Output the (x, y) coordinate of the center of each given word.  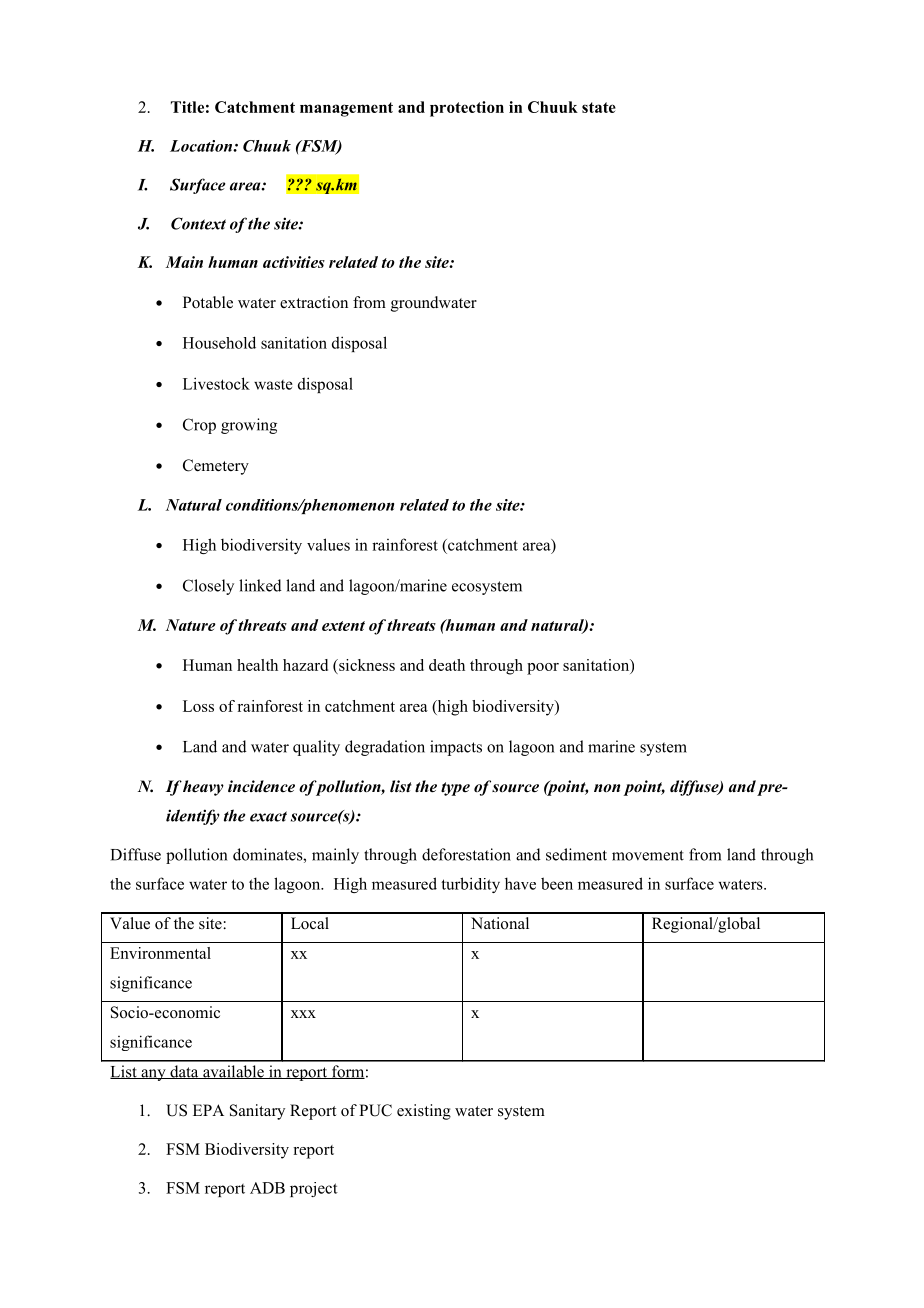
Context (198, 223)
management (346, 109)
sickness (366, 665)
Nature (191, 625)
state (599, 107)
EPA (208, 1110)
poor (543, 669)
